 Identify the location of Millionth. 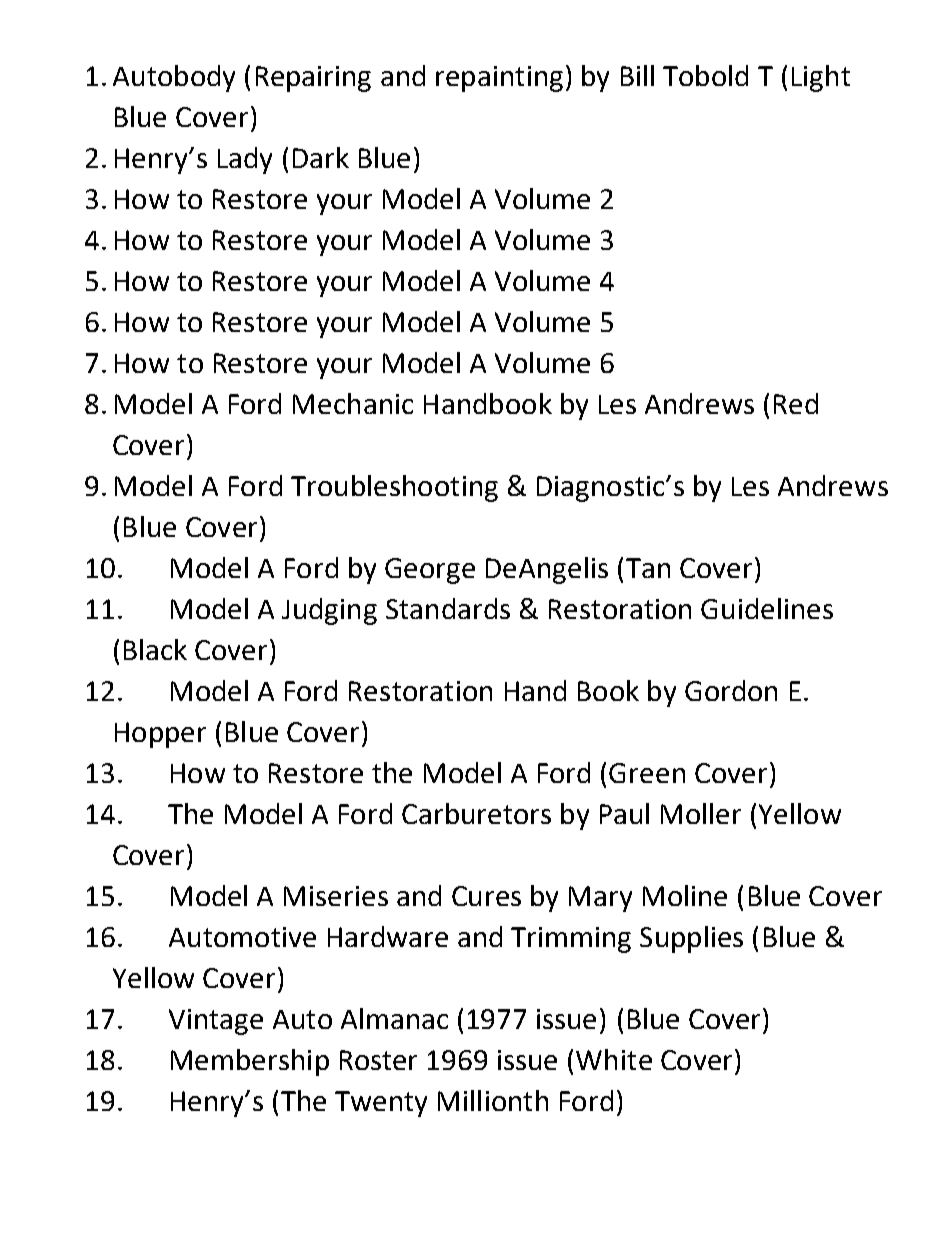
(493, 1100).
